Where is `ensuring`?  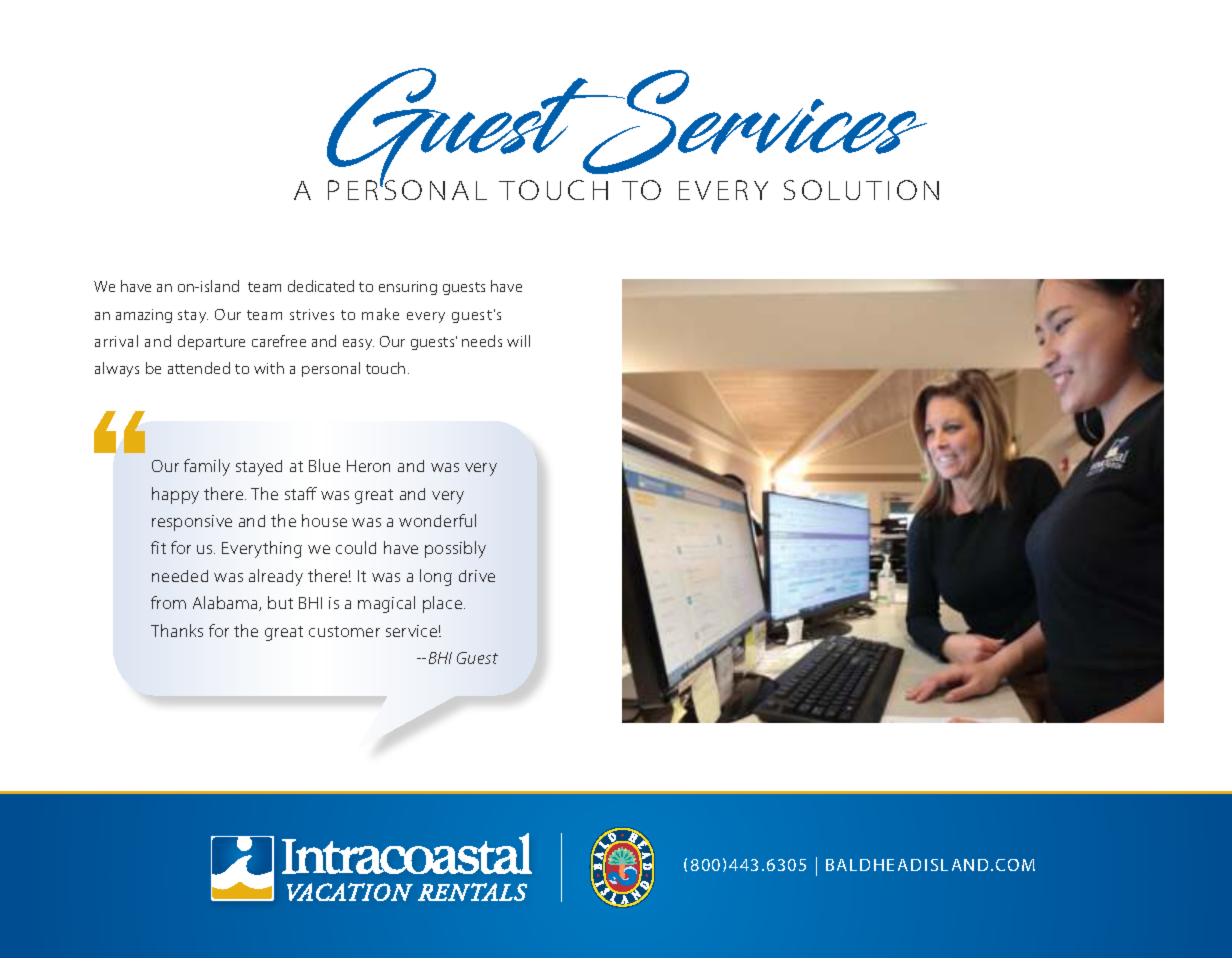 ensuring is located at coordinates (408, 288).
